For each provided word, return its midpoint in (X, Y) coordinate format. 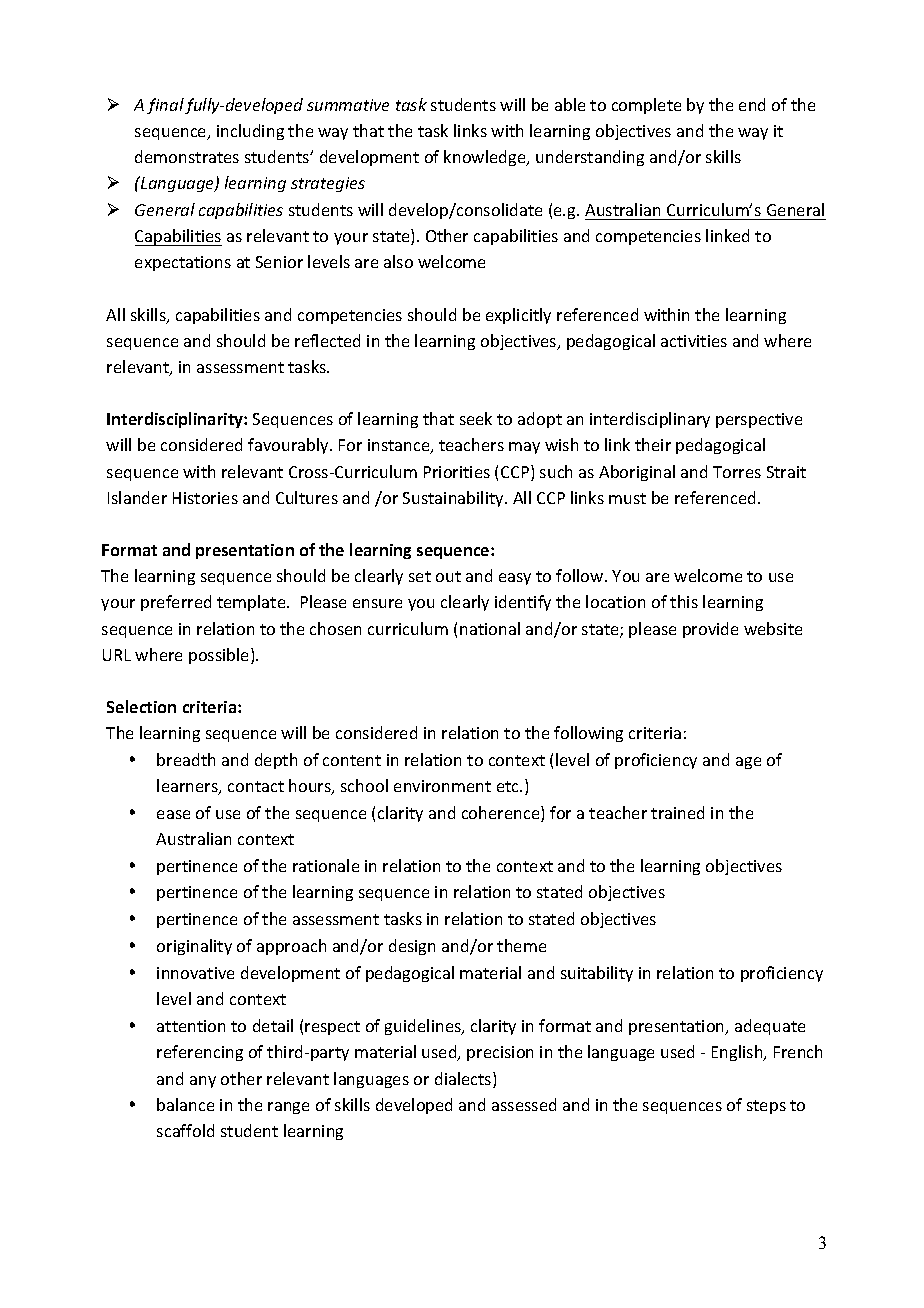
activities (694, 341)
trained (677, 812)
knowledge (486, 158)
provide (710, 630)
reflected (327, 340)
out (448, 576)
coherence (502, 814)
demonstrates (187, 156)
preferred (176, 603)
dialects (464, 1080)
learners (188, 787)
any (203, 1082)
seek (476, 418)
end (752, 104)
